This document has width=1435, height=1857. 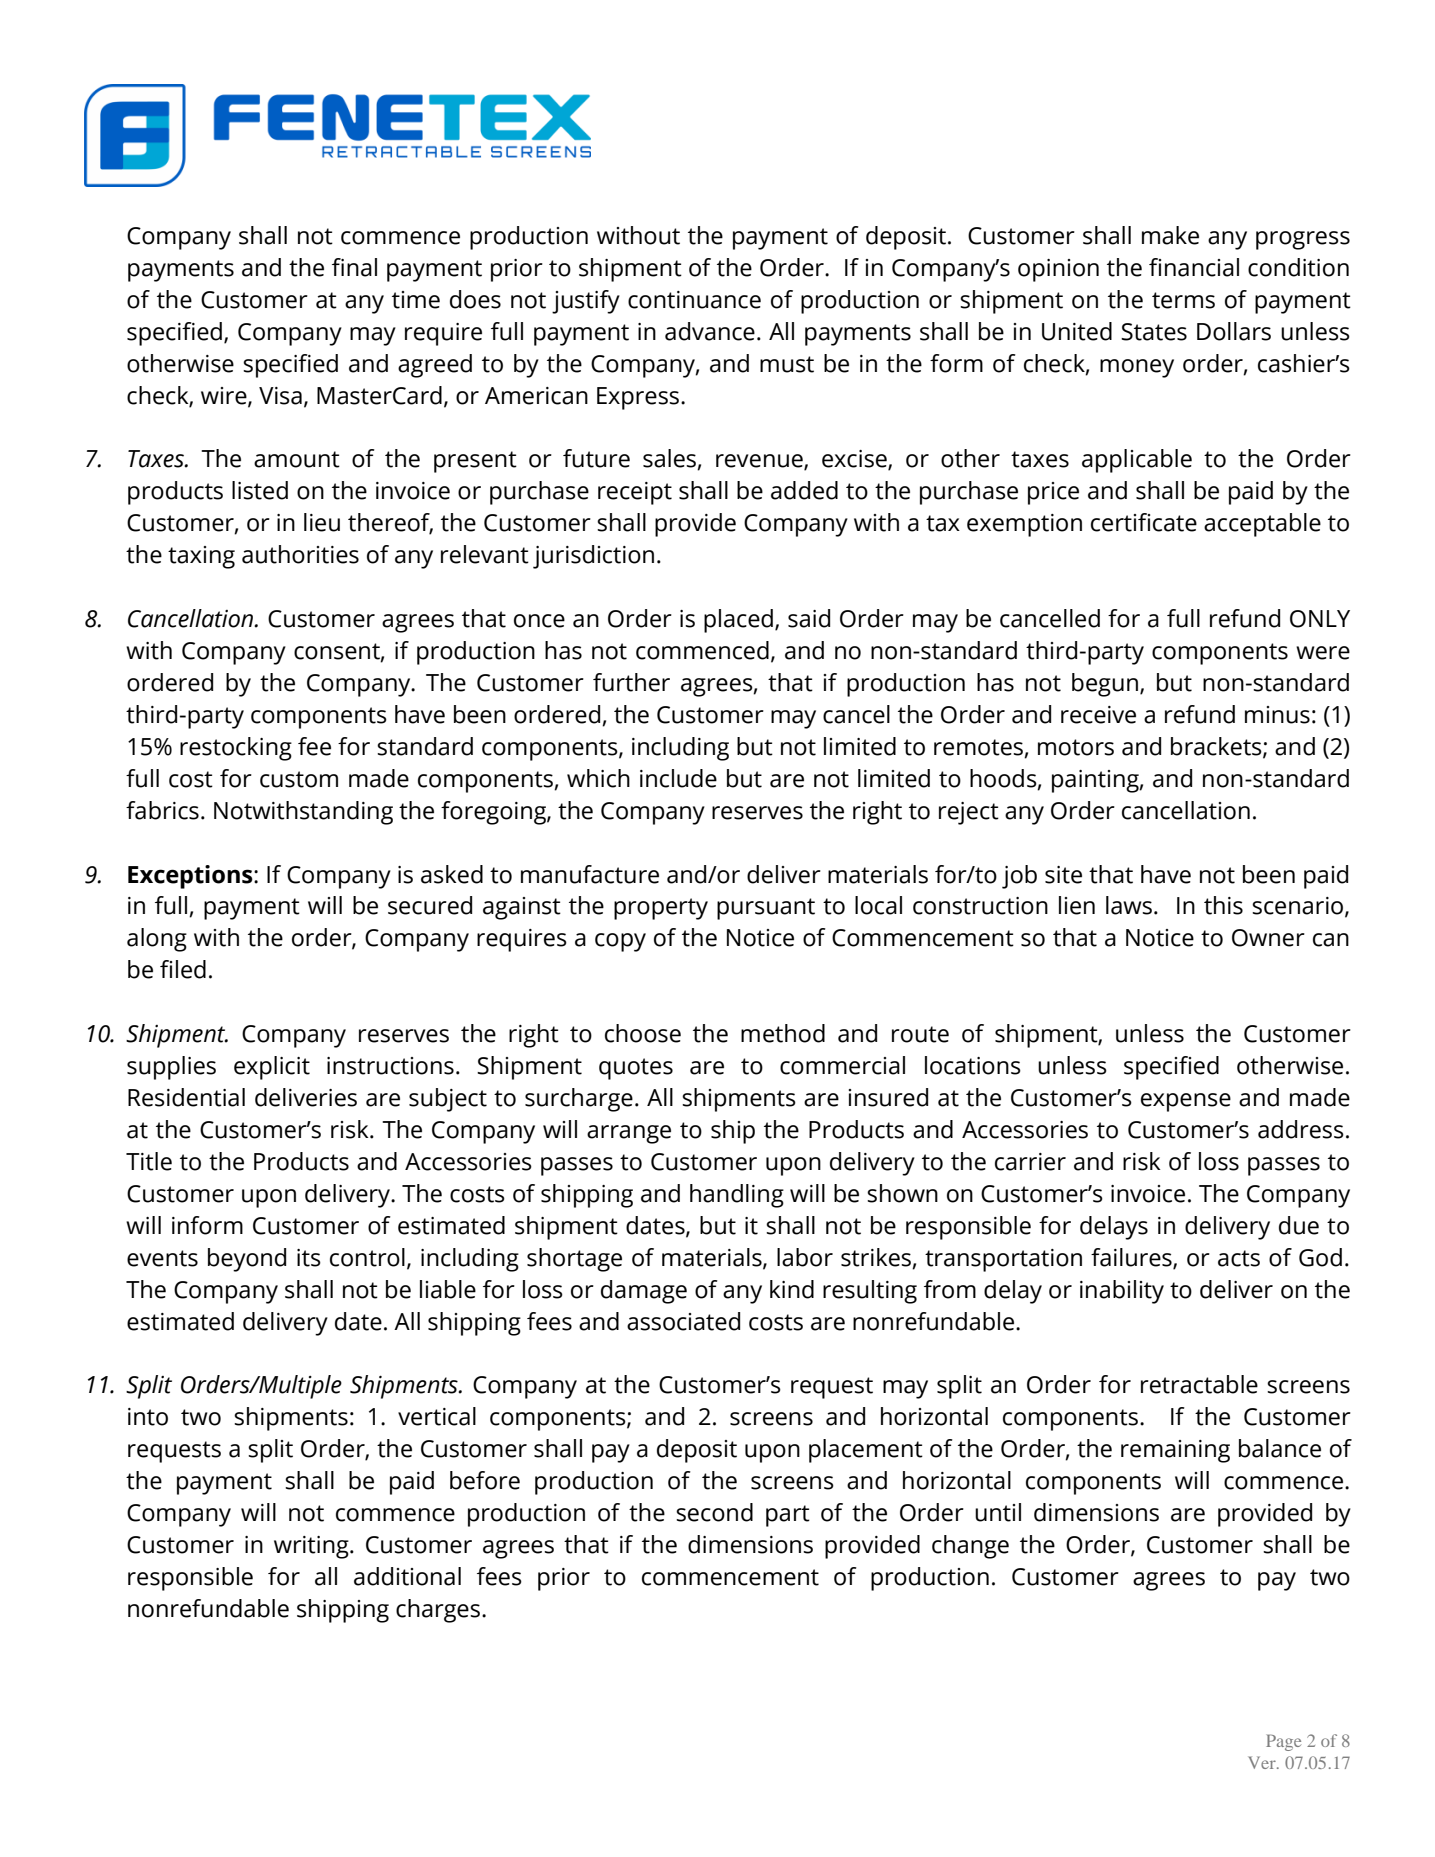 What do you see at coordinates (766, 909) in the document?
I see `pursuant` at bounding box center [766, 909].
